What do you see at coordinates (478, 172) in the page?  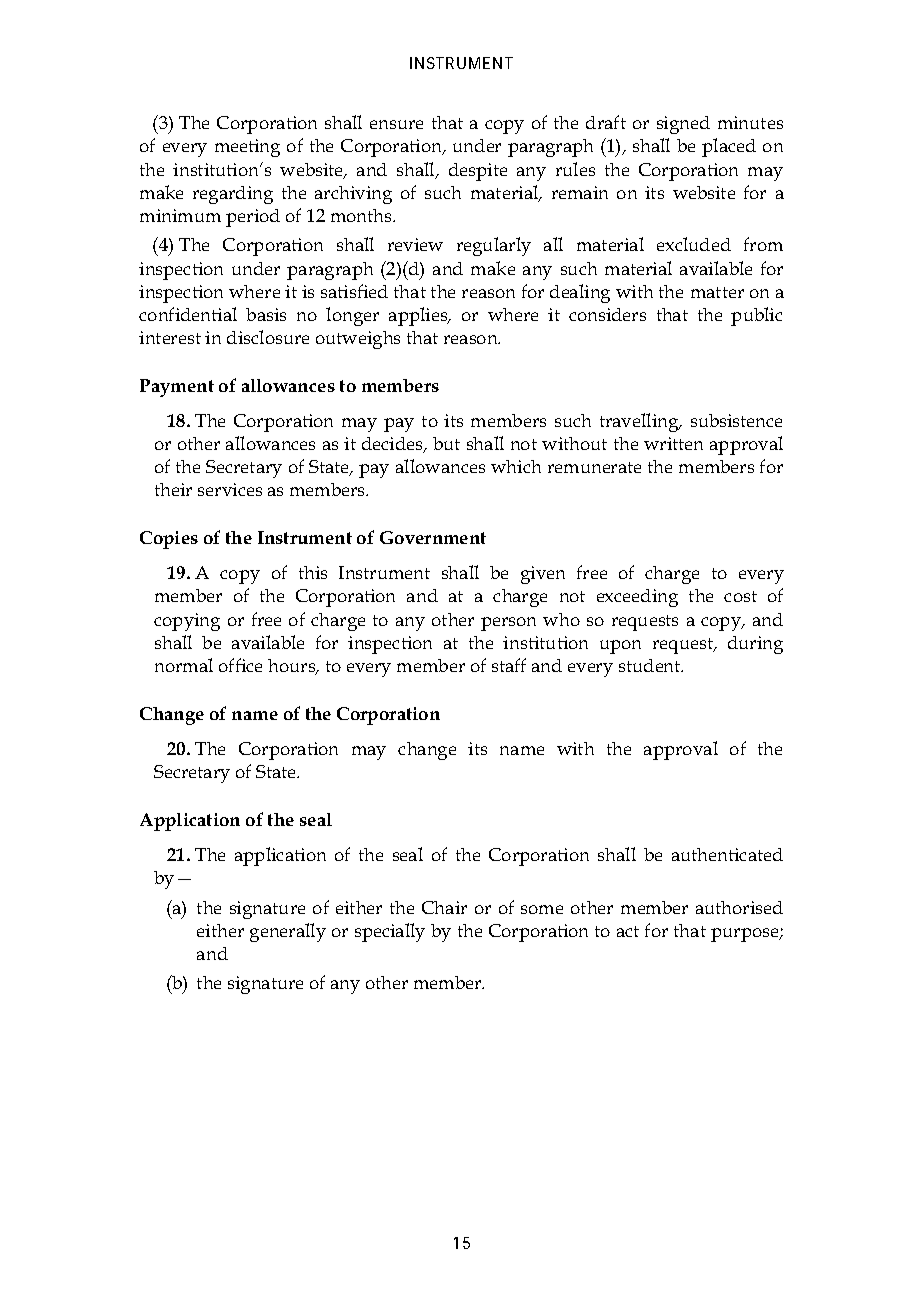 I see `despite` at bounding box center [478, 172].
